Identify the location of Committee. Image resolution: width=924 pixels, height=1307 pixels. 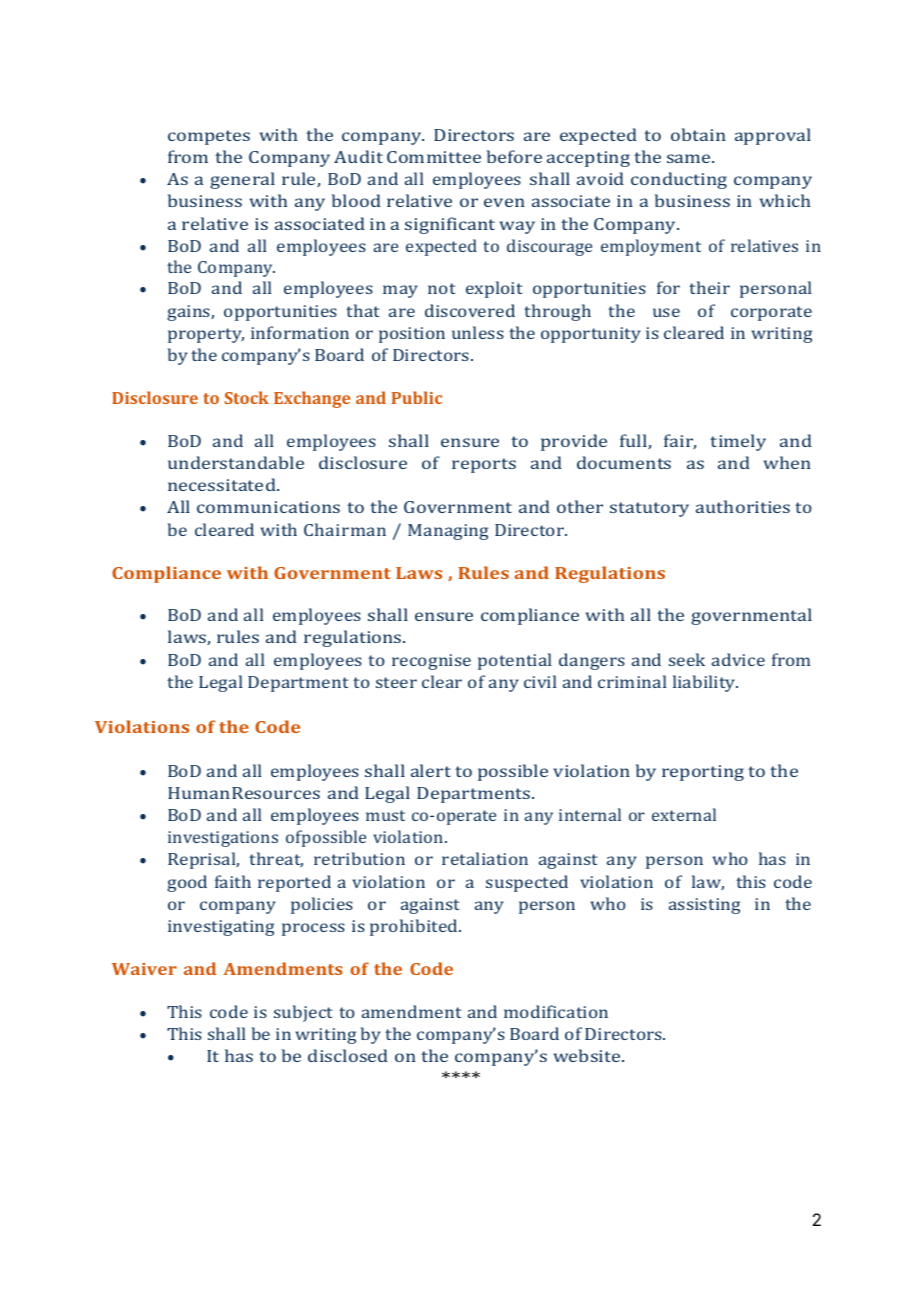
(434, 157).
